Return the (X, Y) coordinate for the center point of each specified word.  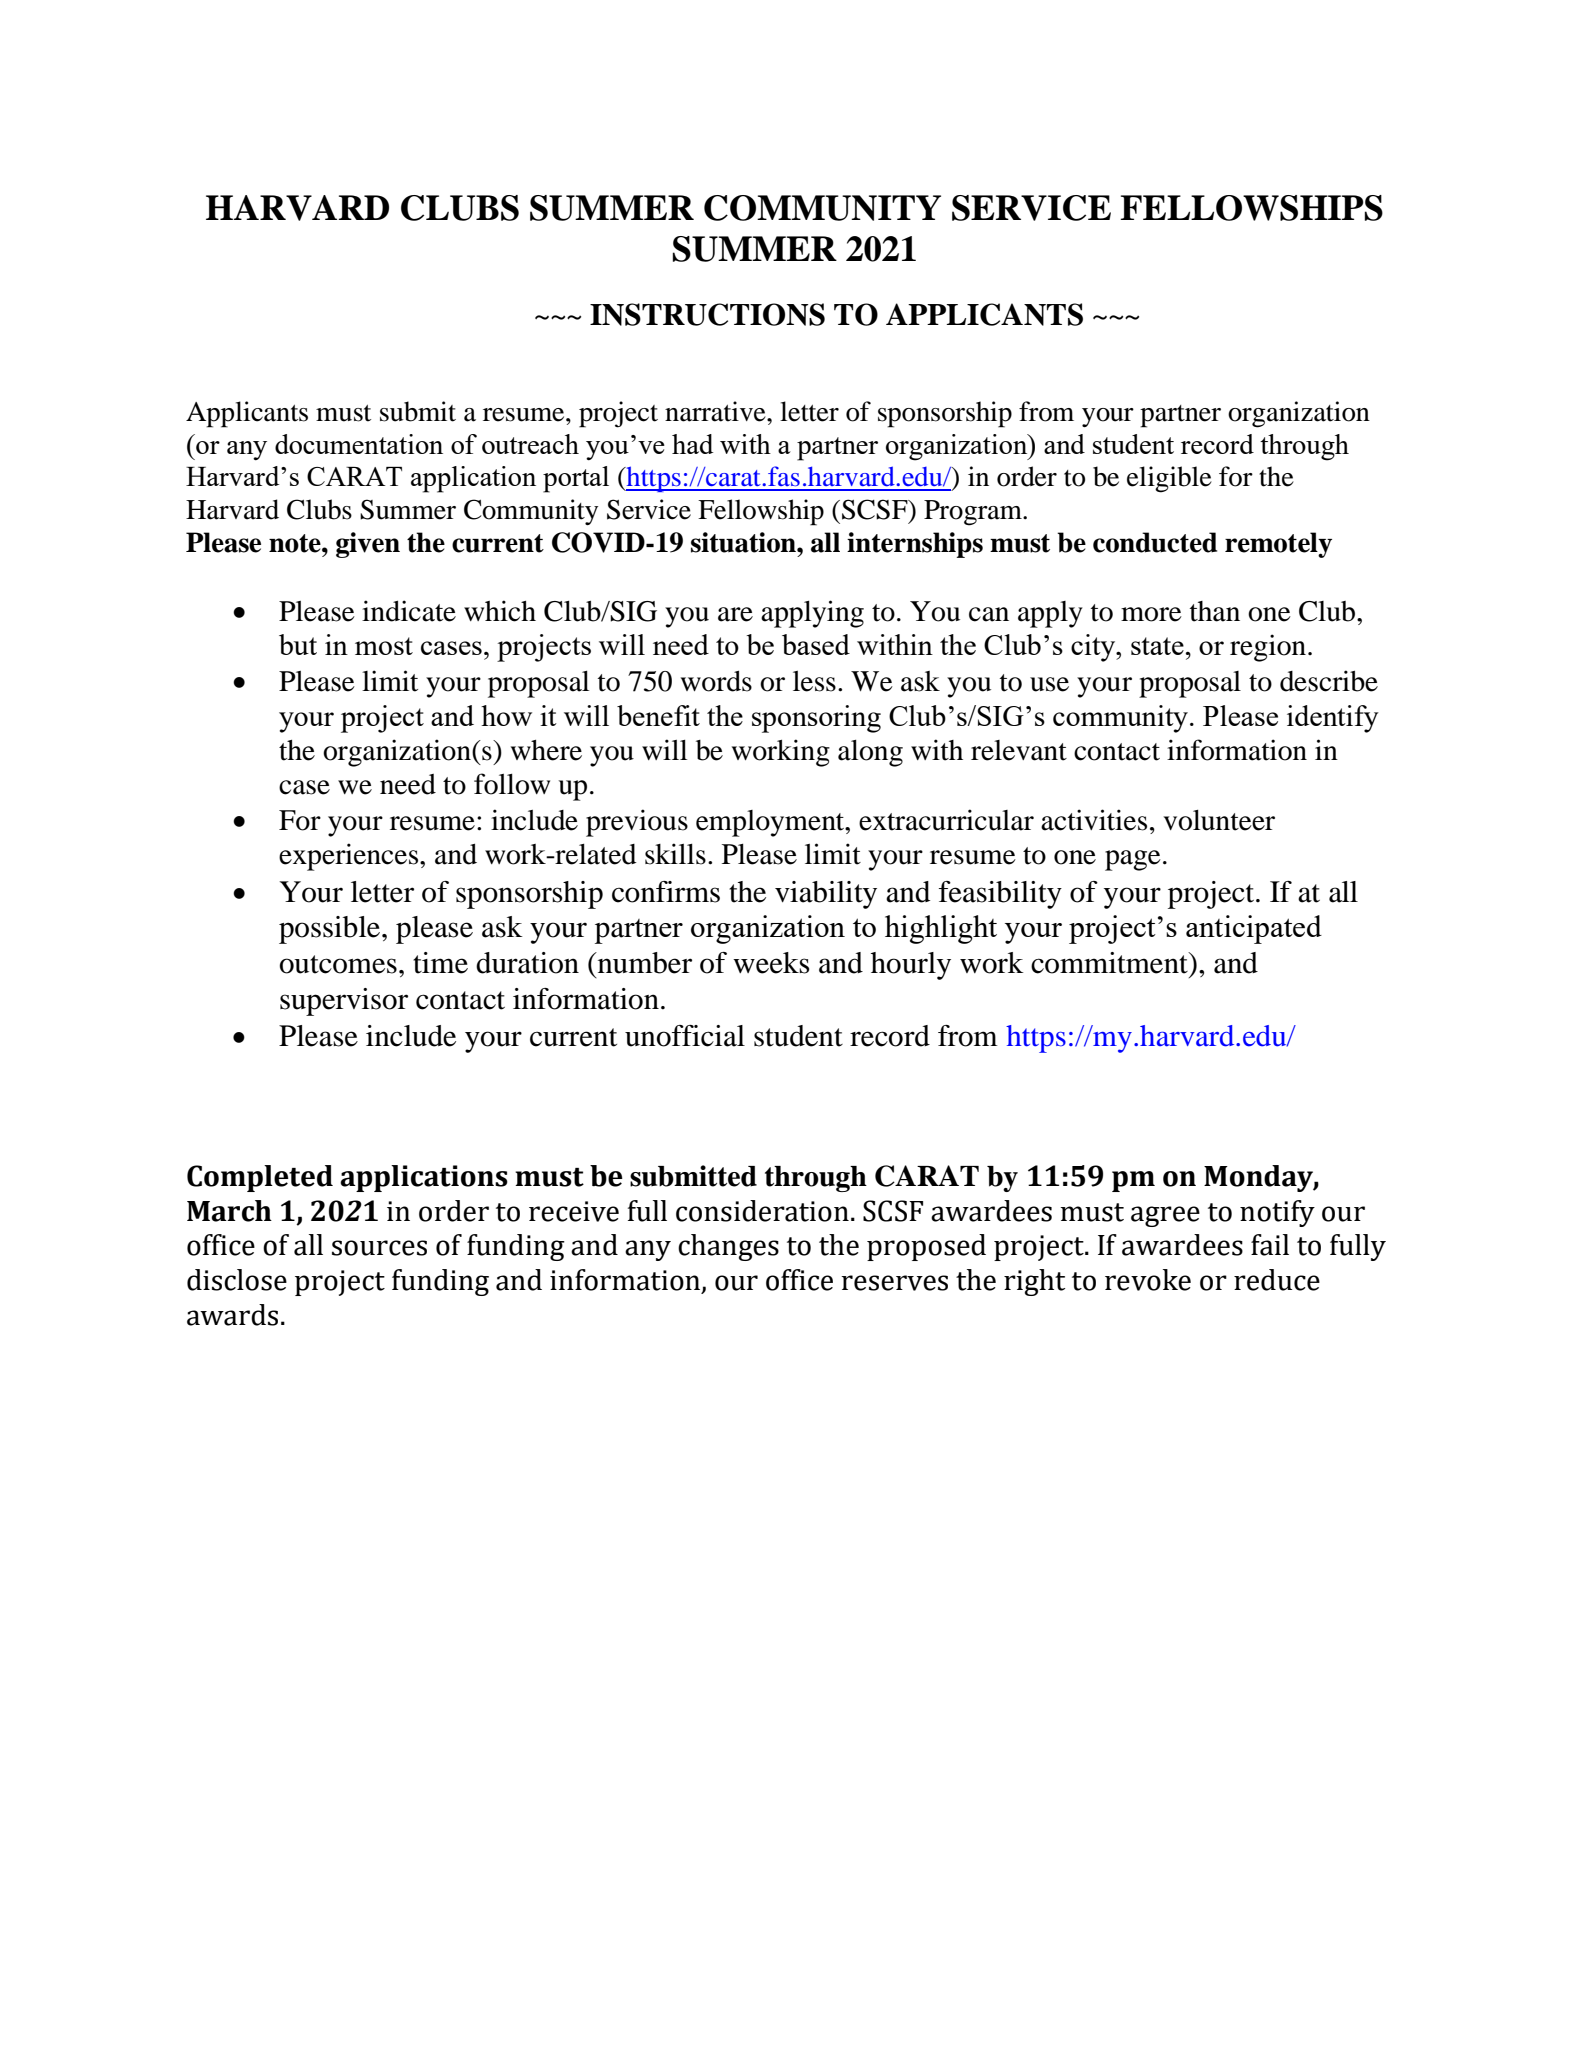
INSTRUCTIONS (707, 314)
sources (379, 1248)
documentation (359, 444)
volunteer (1219, 820)
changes (728, 1247)
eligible (1169, 479)
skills (675, 854)
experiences (350, 857)
